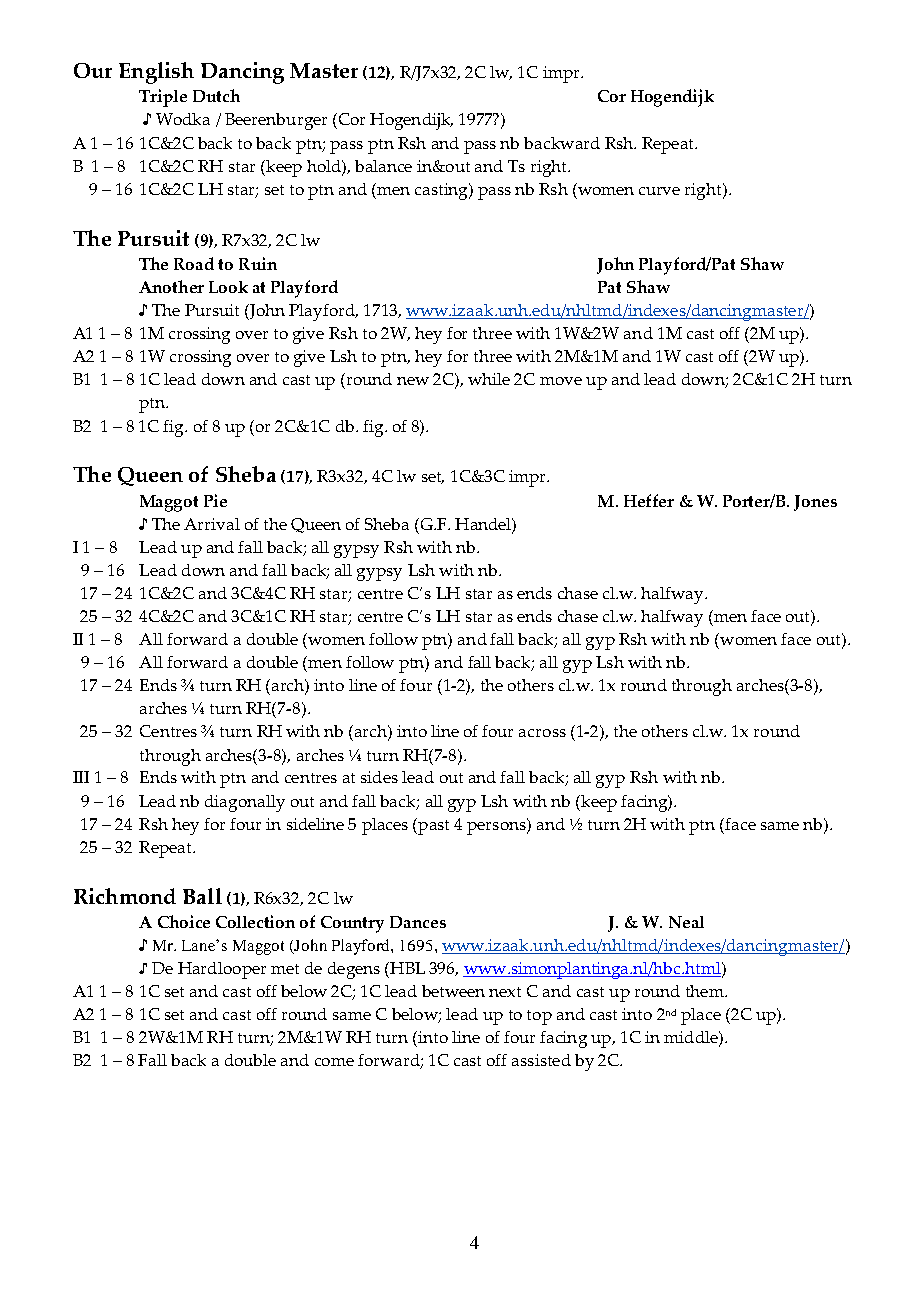 The image size is (924, 1308). I want to click on met, so click(285, 969).
